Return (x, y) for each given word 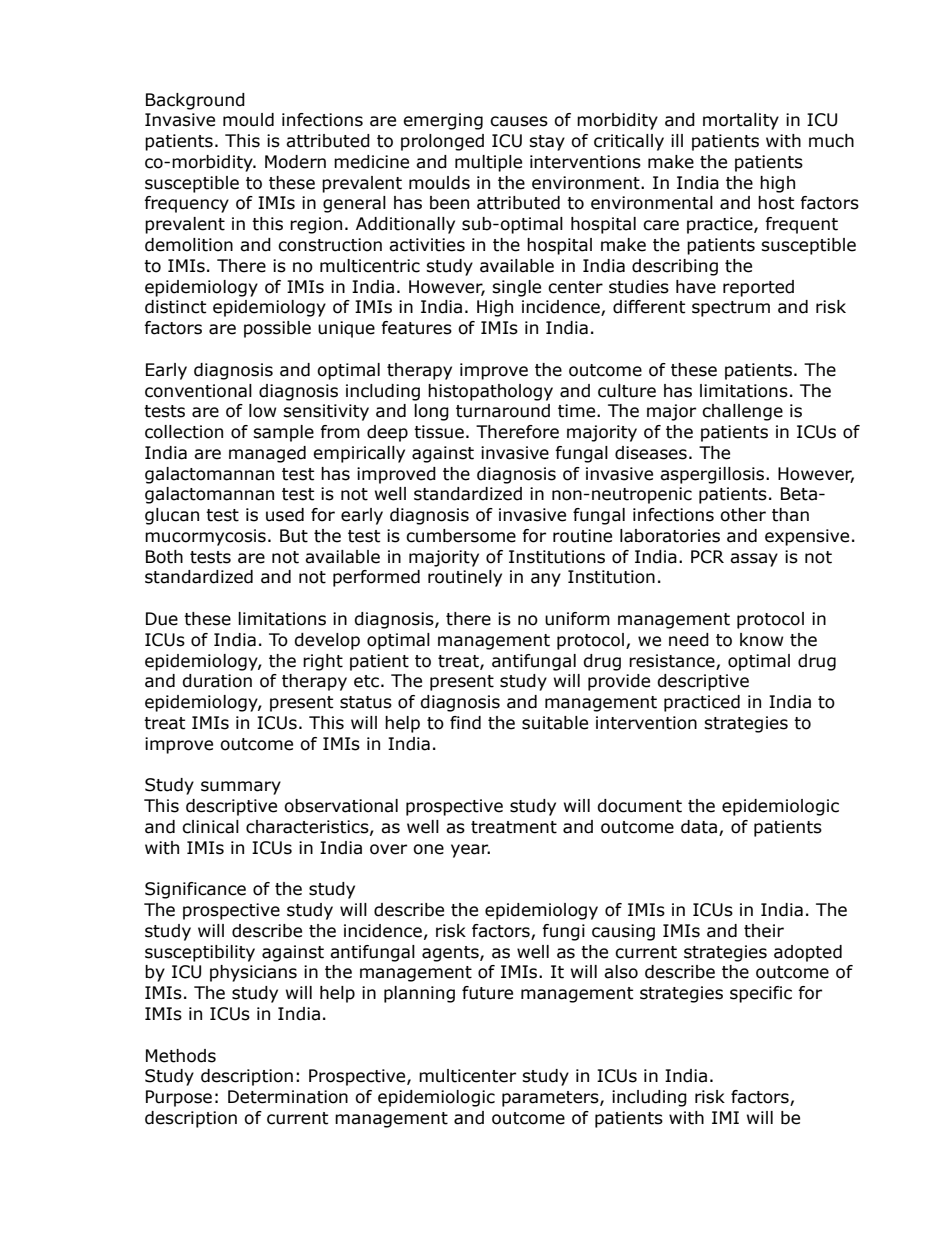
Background (195, 101)
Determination (288, 1097)
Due (162, 619)
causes (519, 121)
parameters (551, 1099)
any (546, 580)
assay (754, 560)
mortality (741, 121)
